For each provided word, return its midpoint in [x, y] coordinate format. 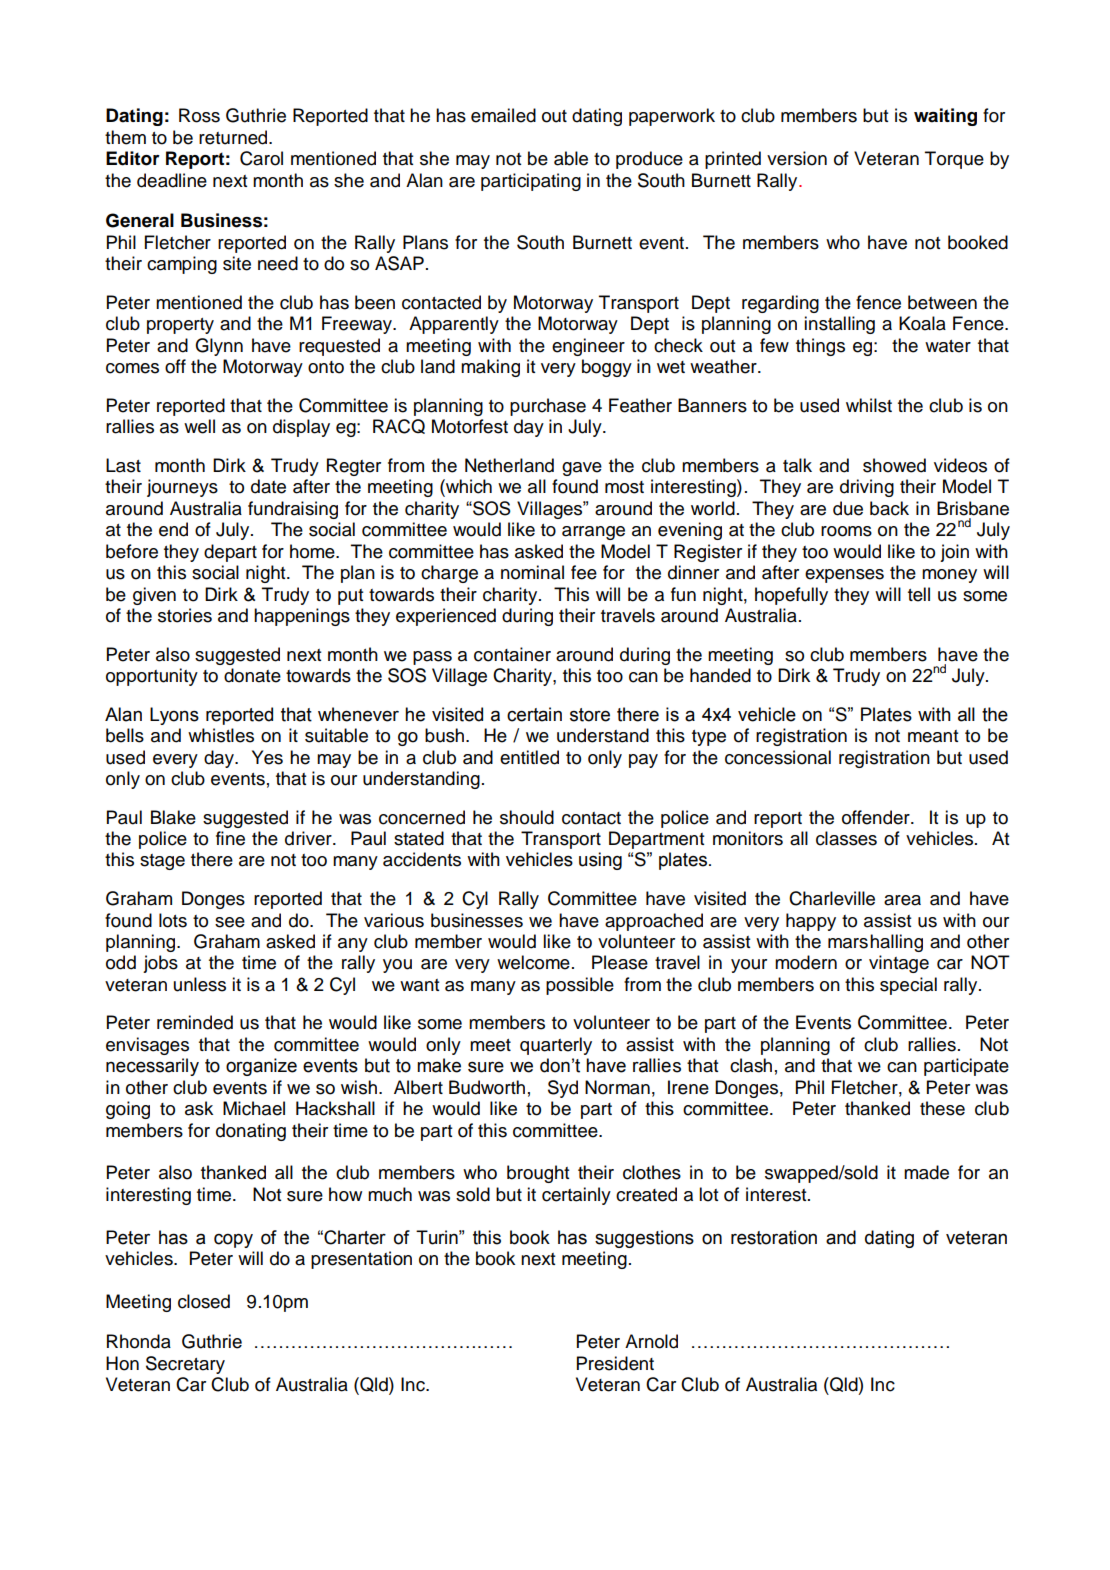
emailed [503, 115]
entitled [529, 757]
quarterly [556, 1046]
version [797, 158]
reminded [195, 1022]
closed [204, 1301]
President [615, 1363]
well [199, 426]
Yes [267, 757]
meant [933, 736]
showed [894, 465]
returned [234, 137]
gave [582, 469]
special [908, 986]
